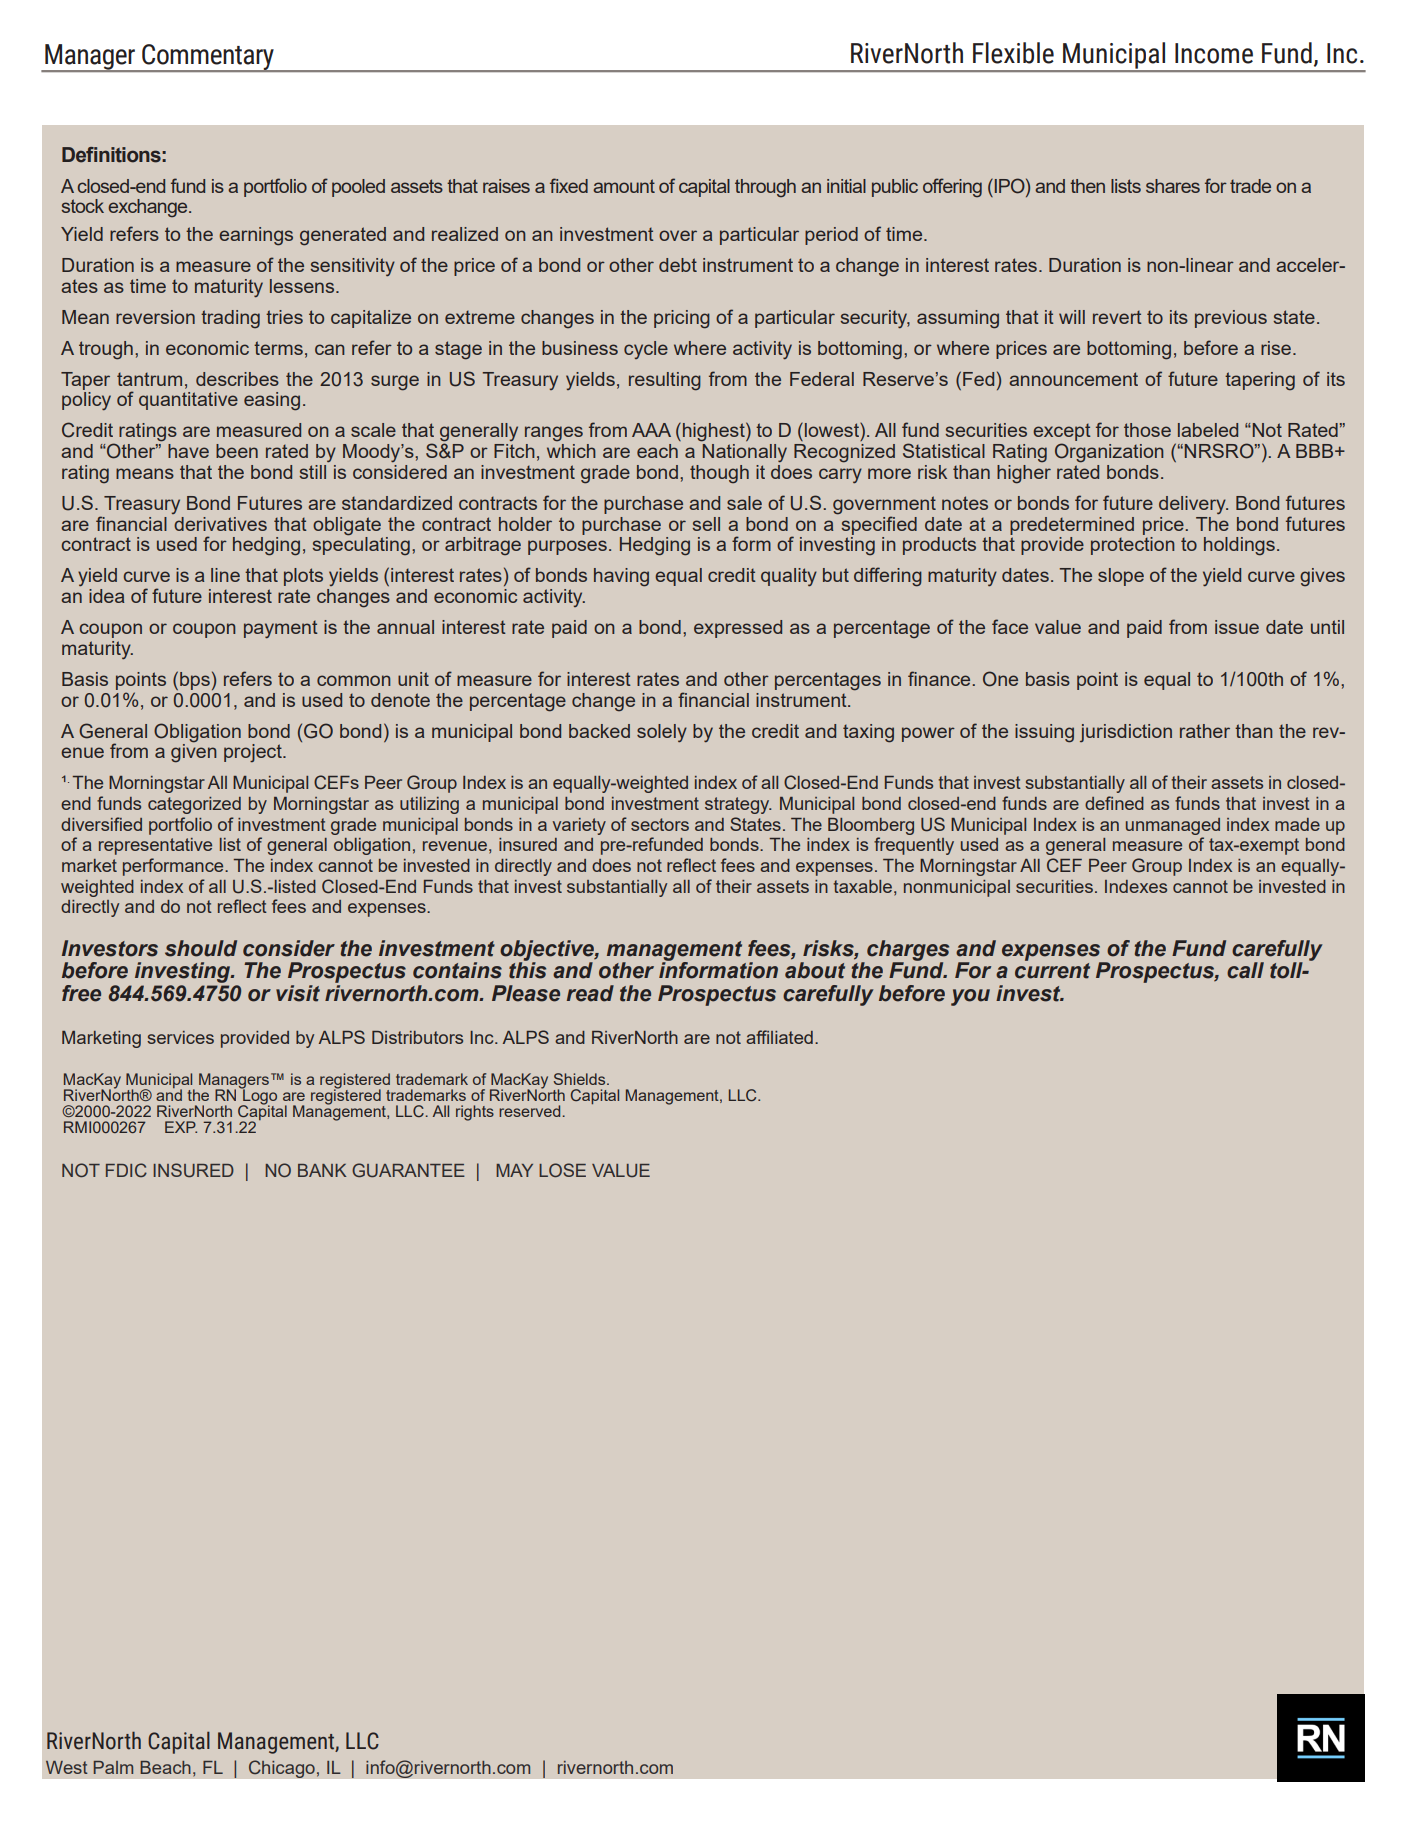  I want to click on BANK, so click(322, 1170).
